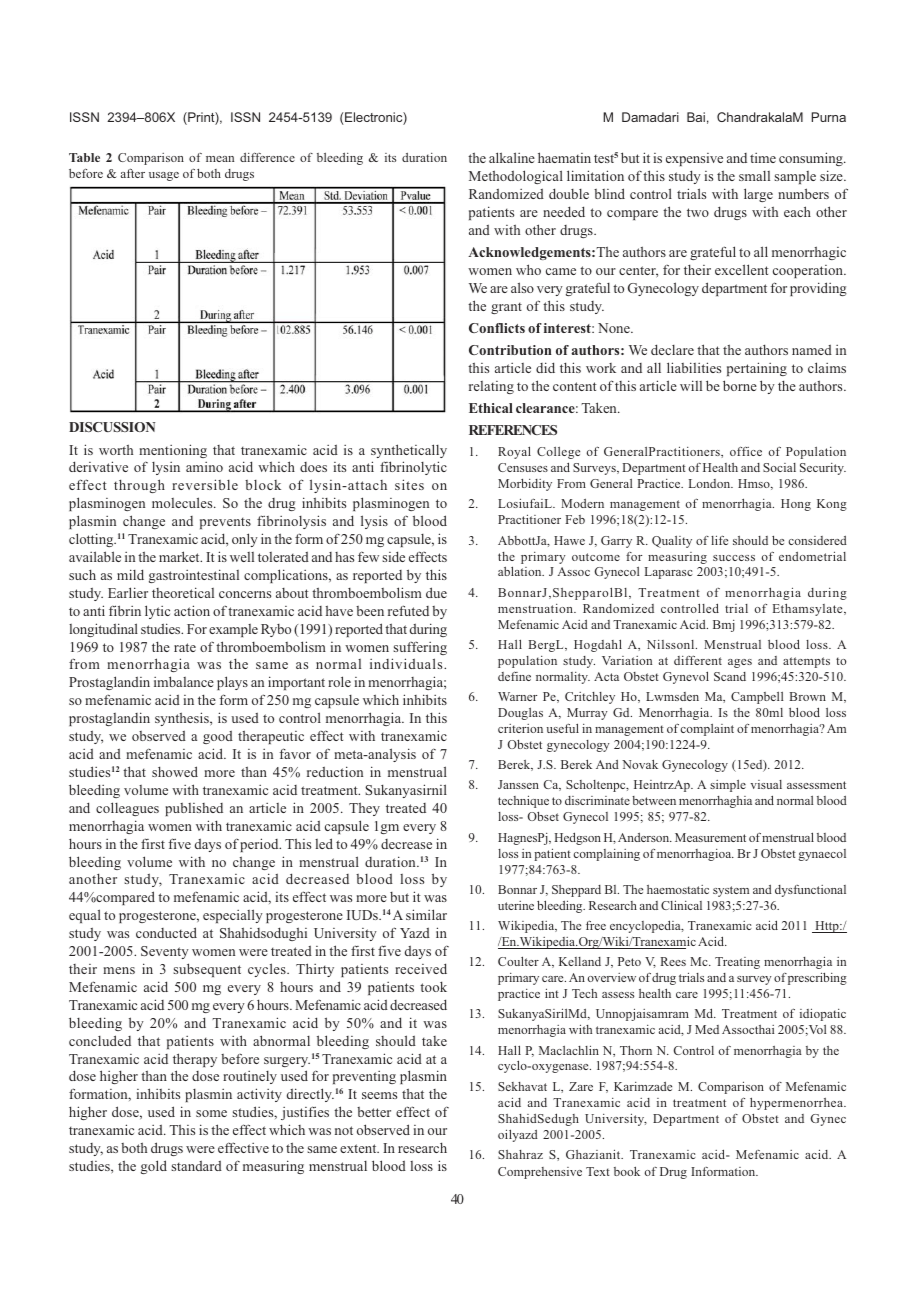  What do you see at coordinates (512, 157) in the screenshot?
I see `alkaline` at bounding box center [512, 157].
